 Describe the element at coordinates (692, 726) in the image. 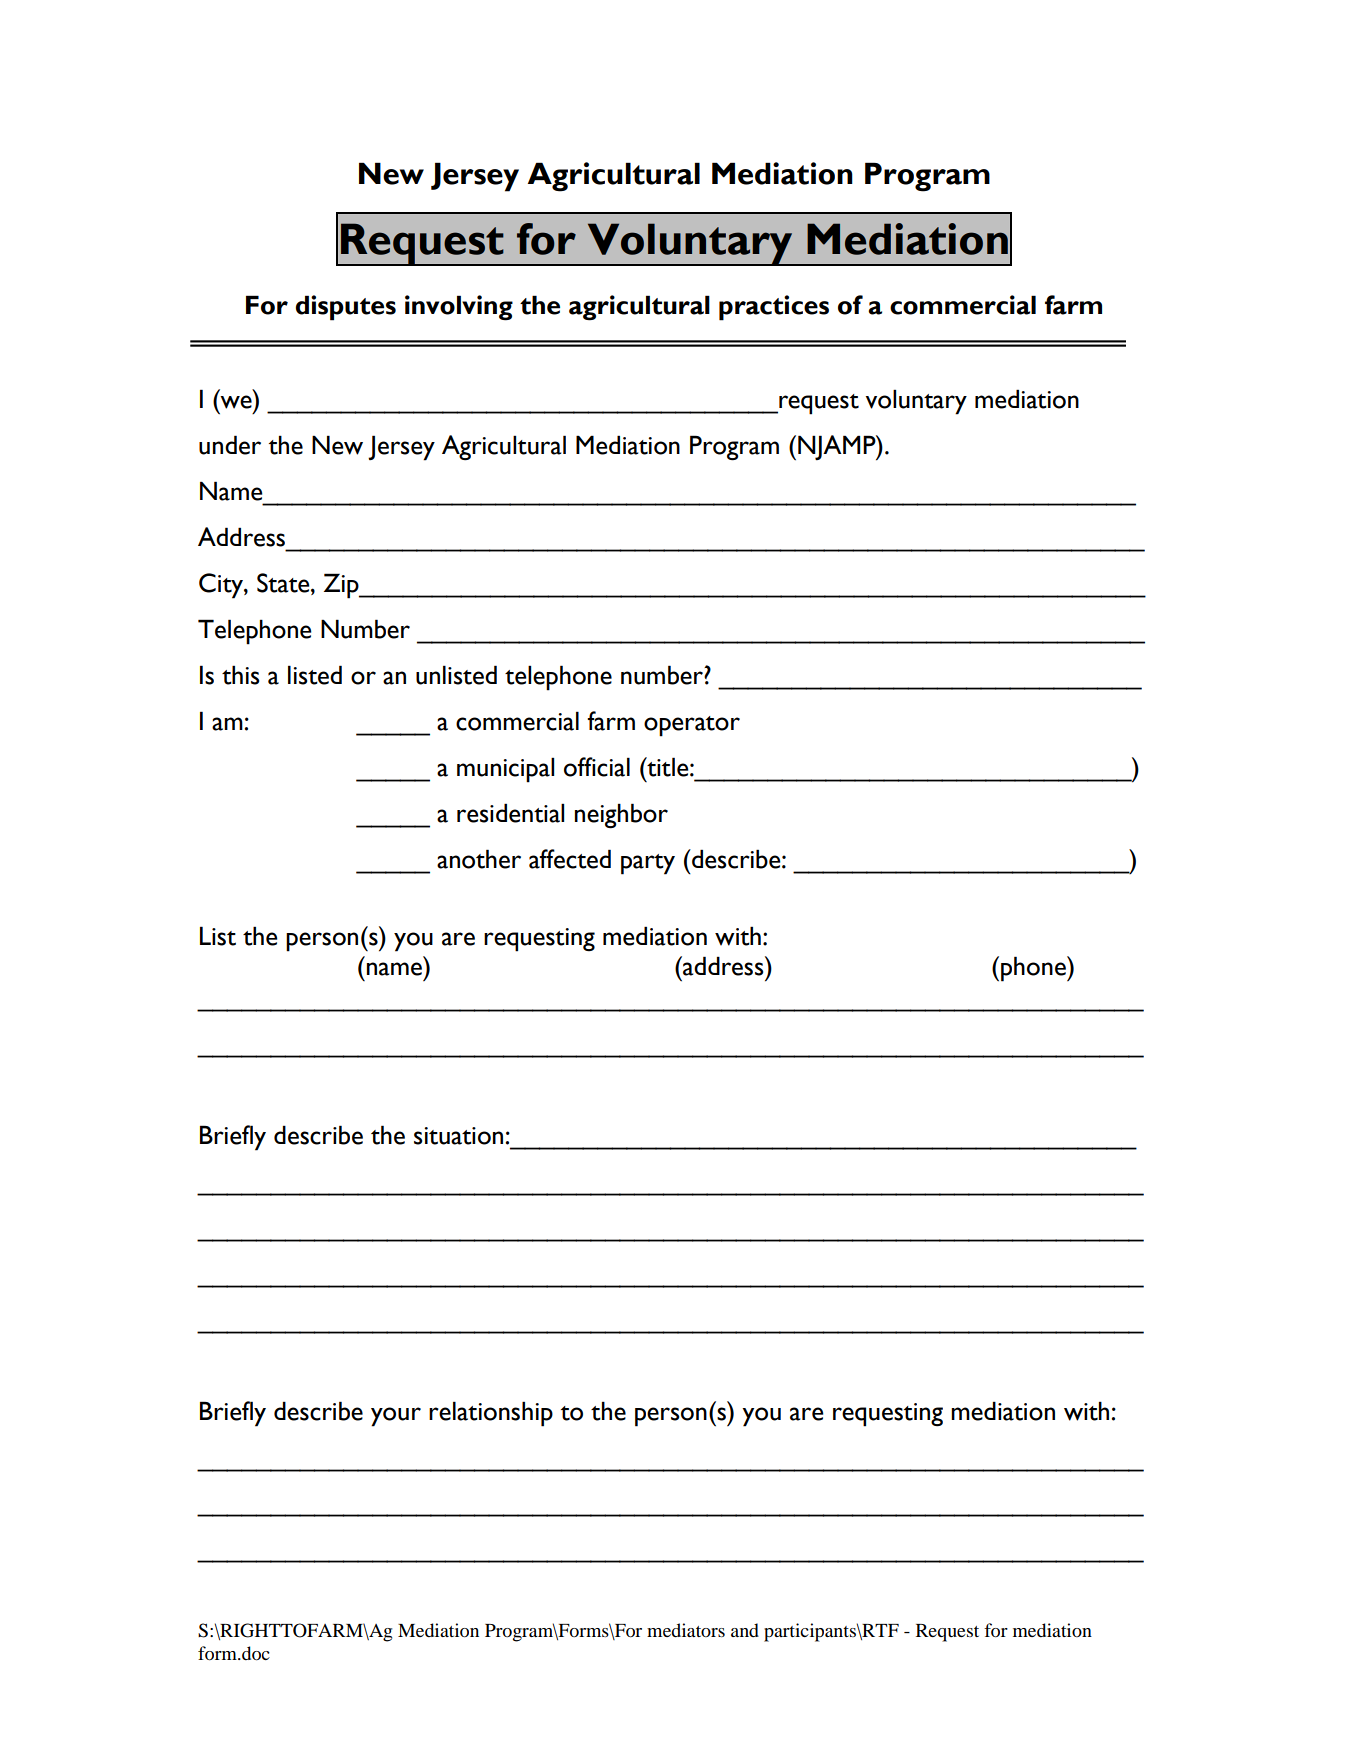

I see `operator` at that location.
